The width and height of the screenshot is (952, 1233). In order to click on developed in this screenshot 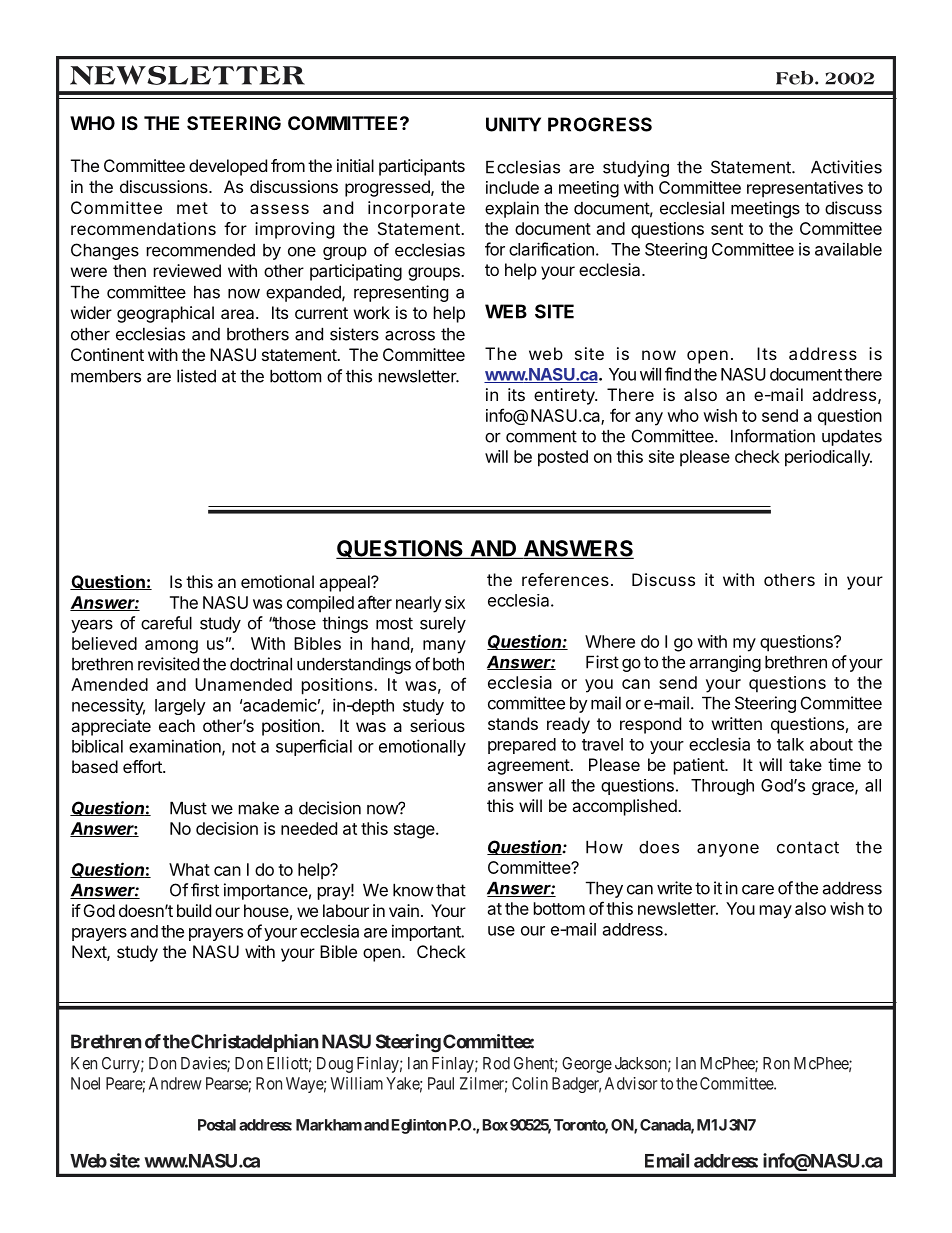, I will do `click(228, 167)`.
